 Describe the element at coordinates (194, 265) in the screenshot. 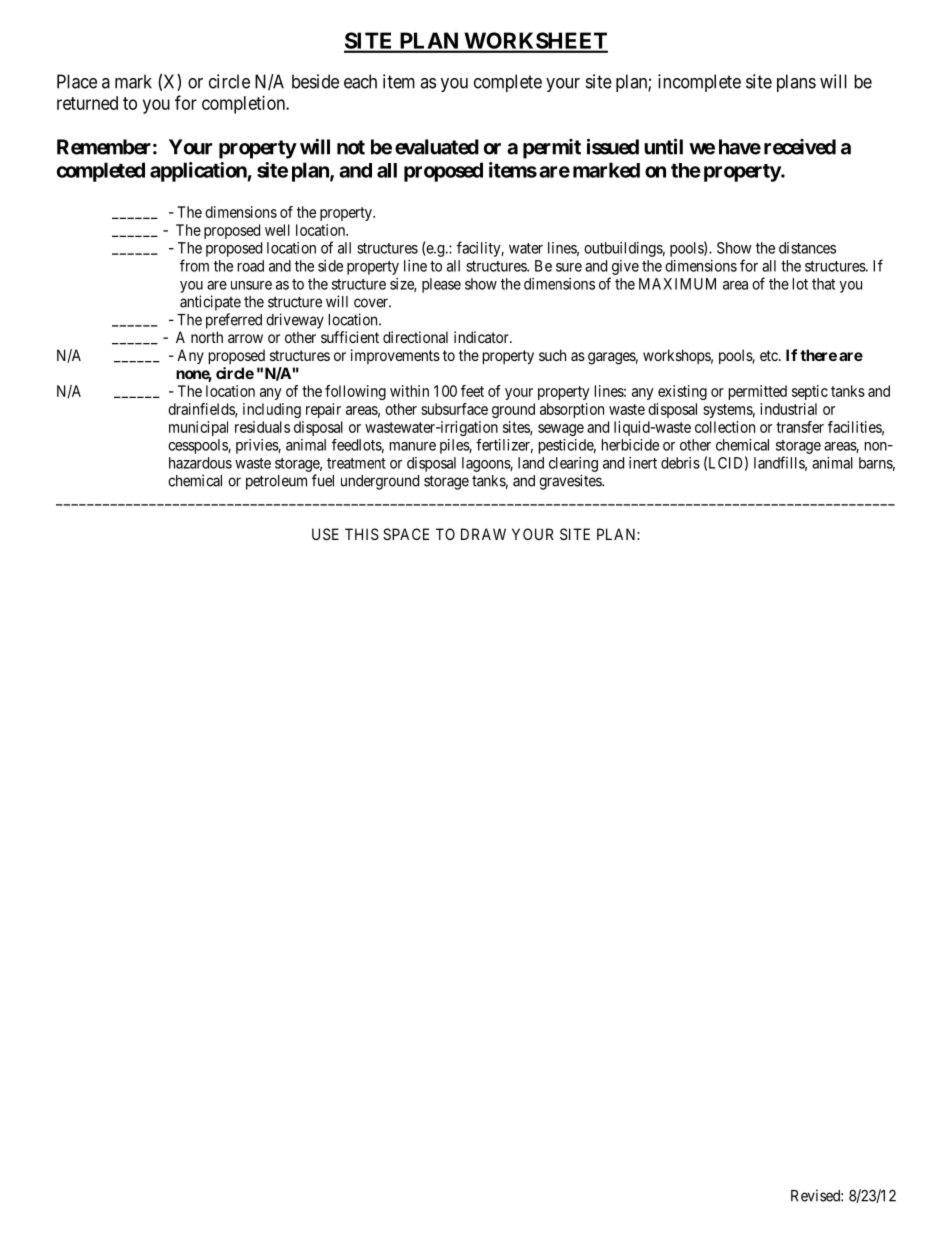

I see `from` at that location.
